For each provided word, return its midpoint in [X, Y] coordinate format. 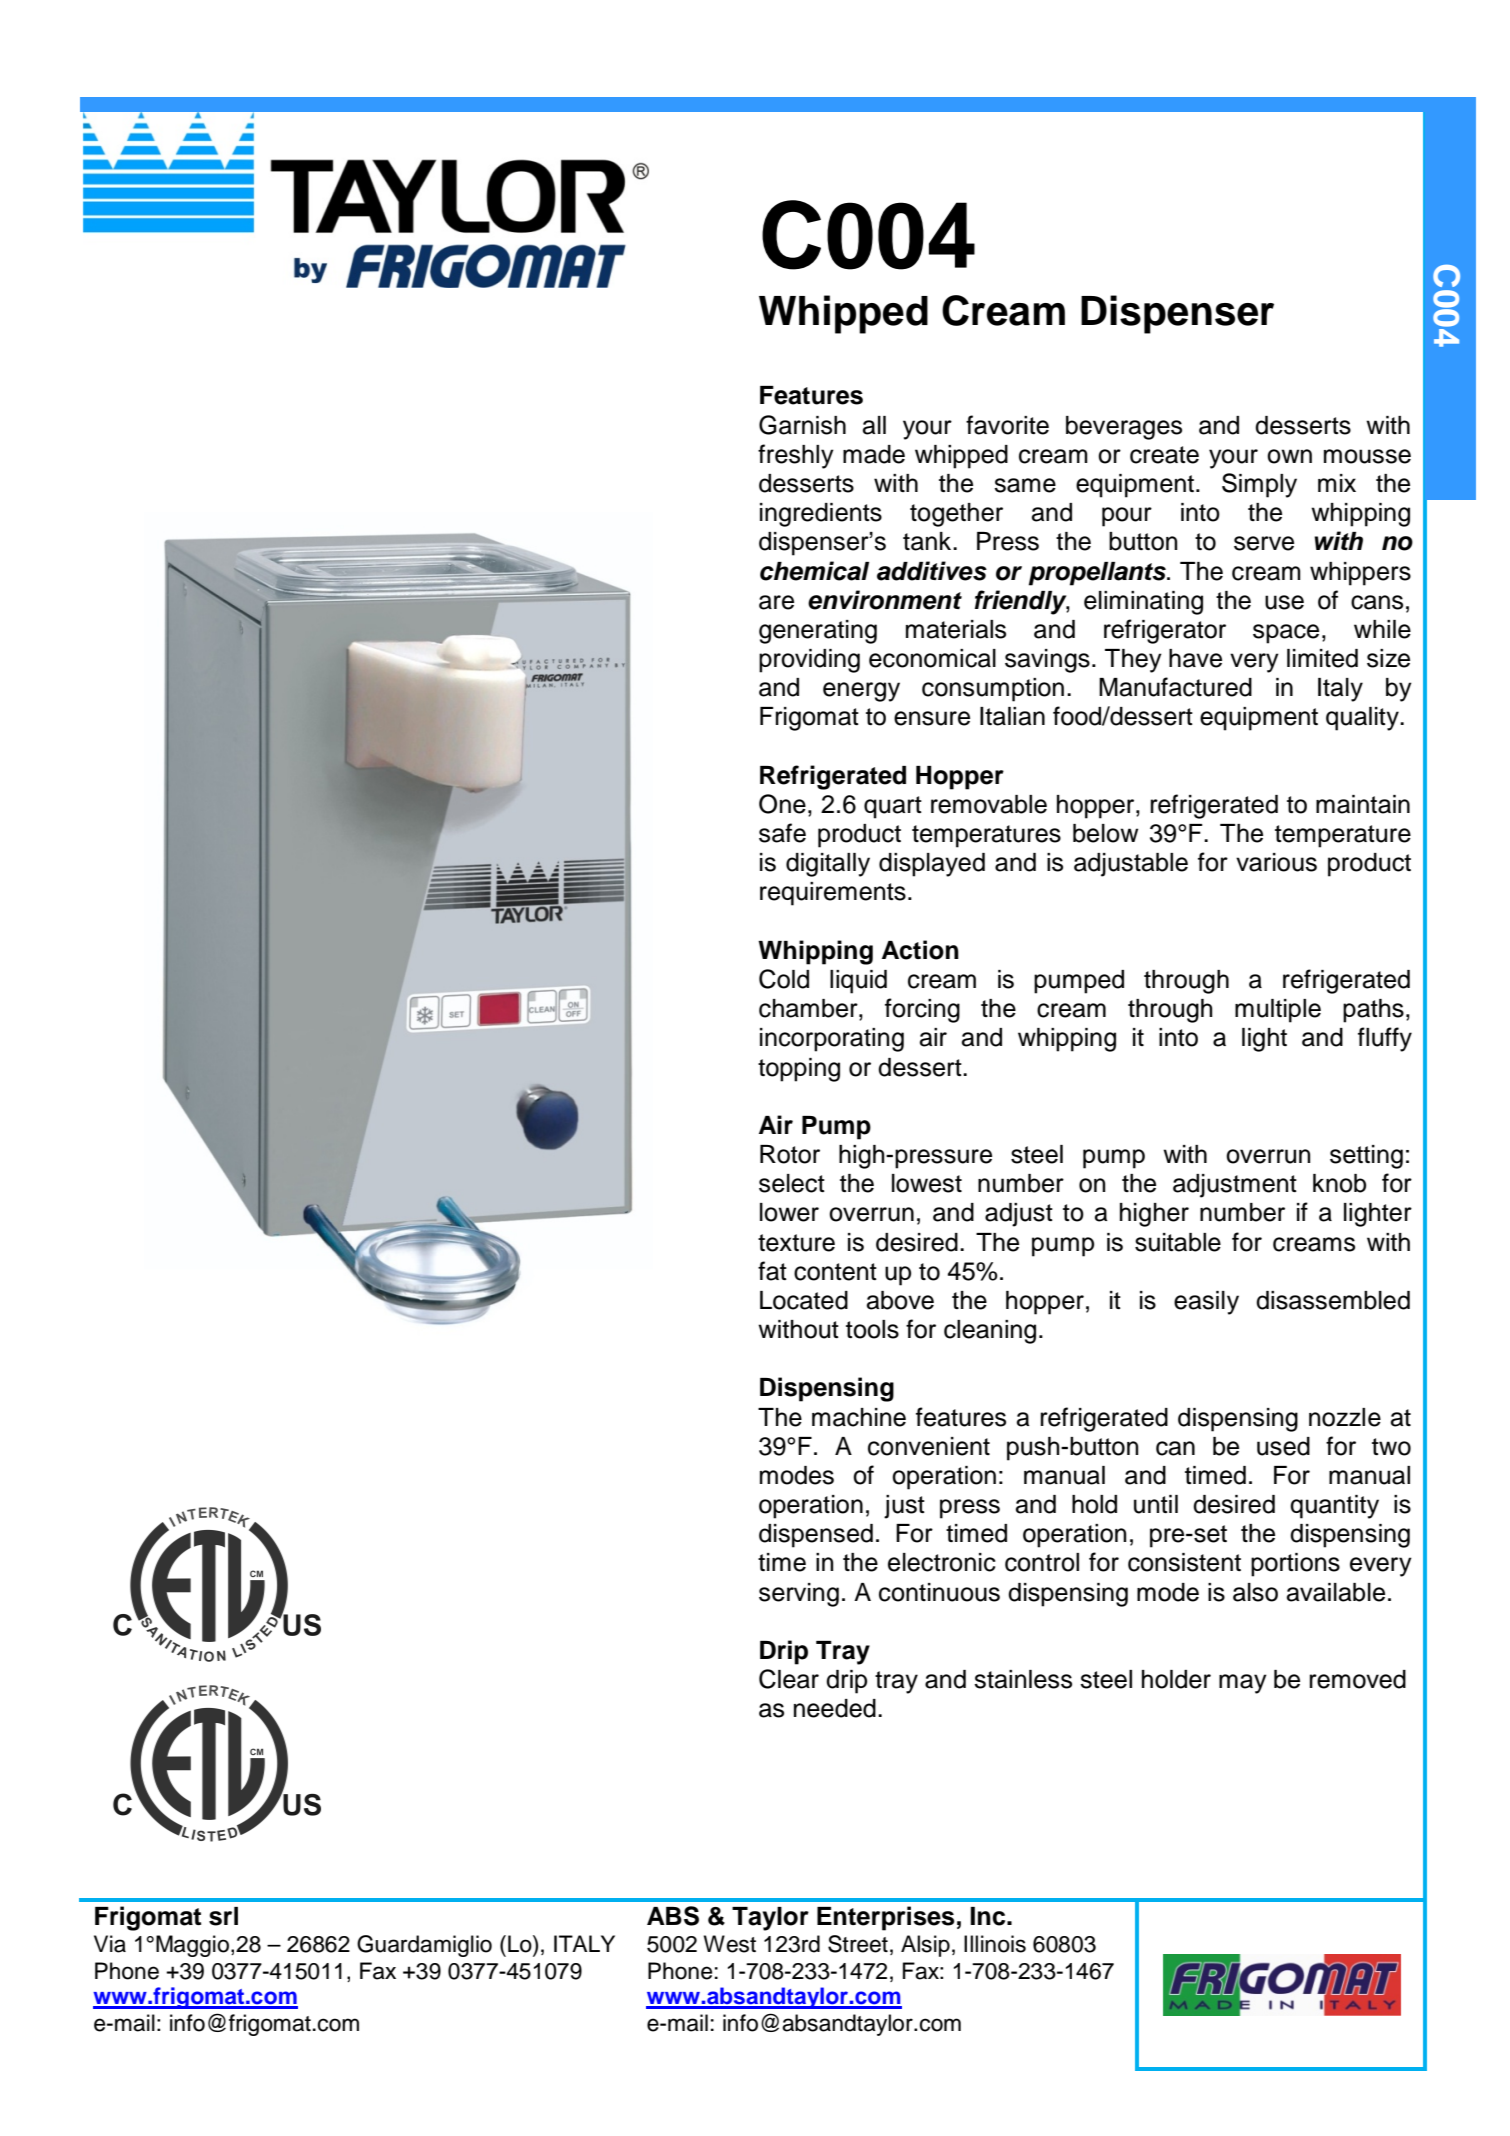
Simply [1259, 485]
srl [223, 1916]
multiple [1278, 1011]
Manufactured [1175, 687]
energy [861, 692]
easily [1206, 1303]
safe [782, 833]
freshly [796, 456]
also [1255, 1592]
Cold [784, 979]
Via [110, 1944]
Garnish [802, 425]
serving [799, 1595]
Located [804, 1300]
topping [799, 1070]
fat [772, 1271]
